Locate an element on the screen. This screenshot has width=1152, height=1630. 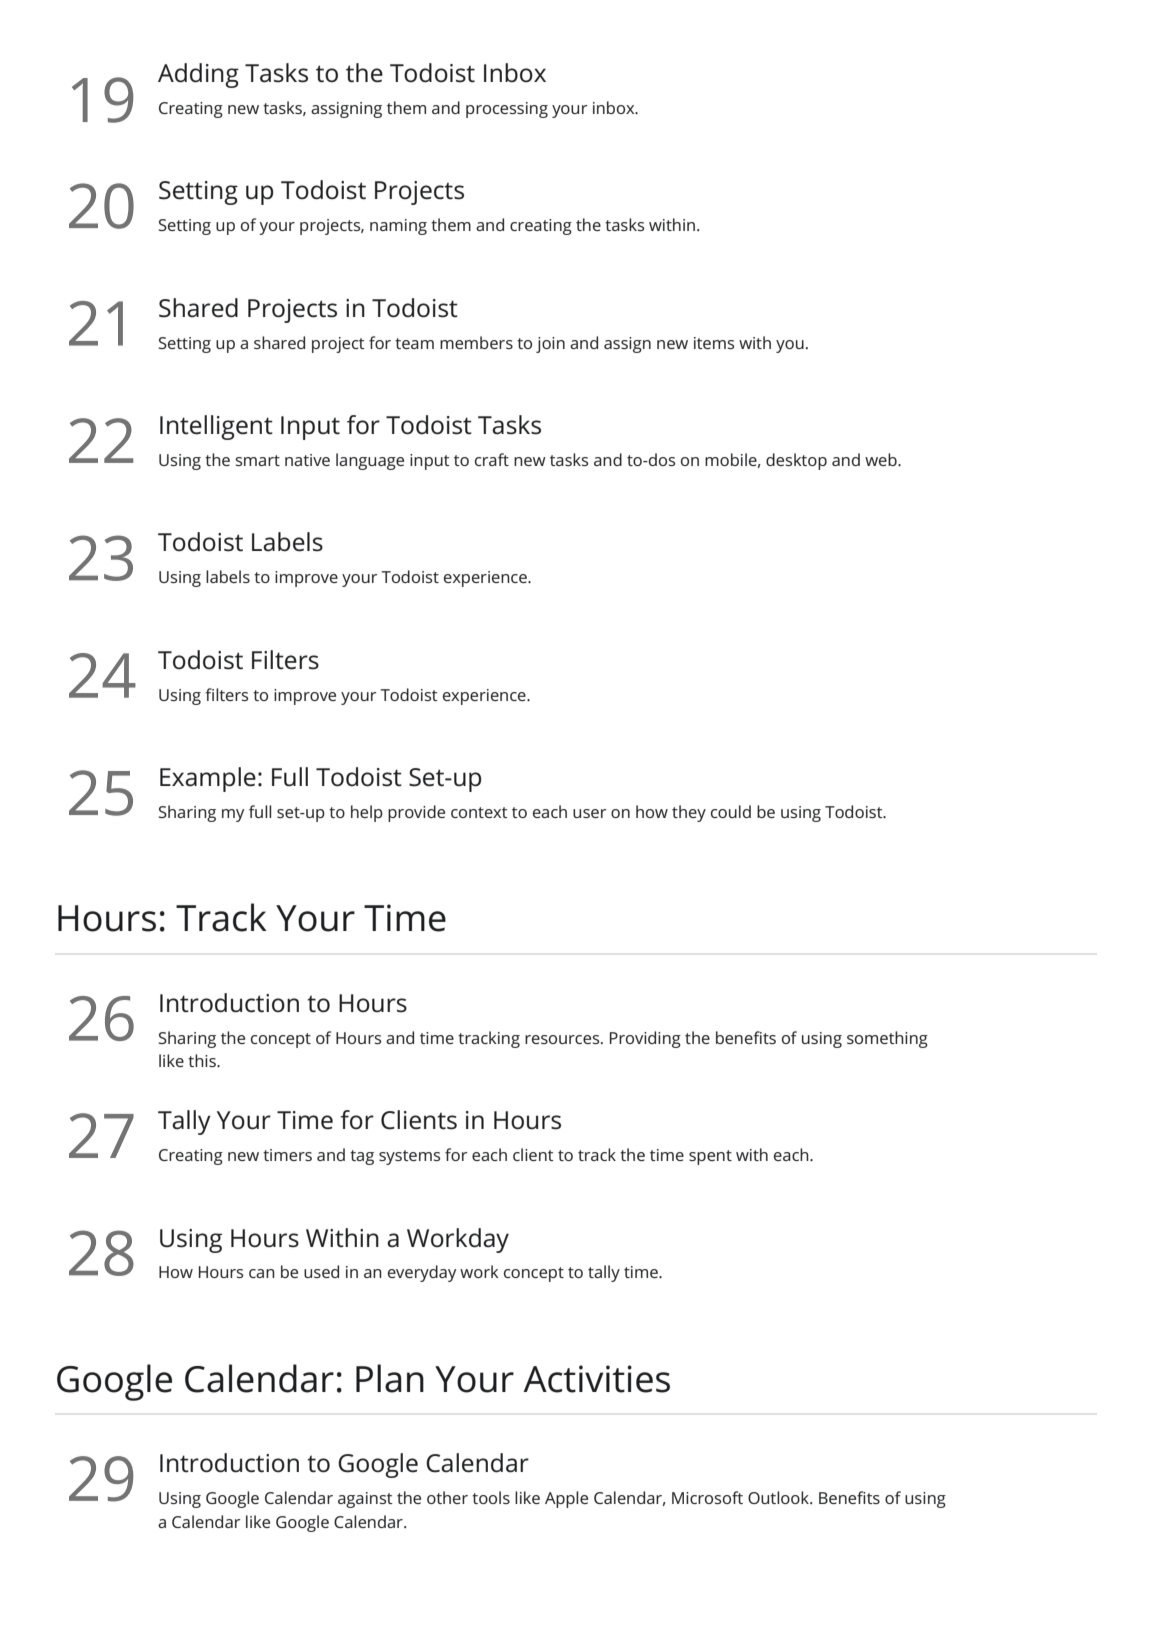
processing is located at coordinates (507, 110).
